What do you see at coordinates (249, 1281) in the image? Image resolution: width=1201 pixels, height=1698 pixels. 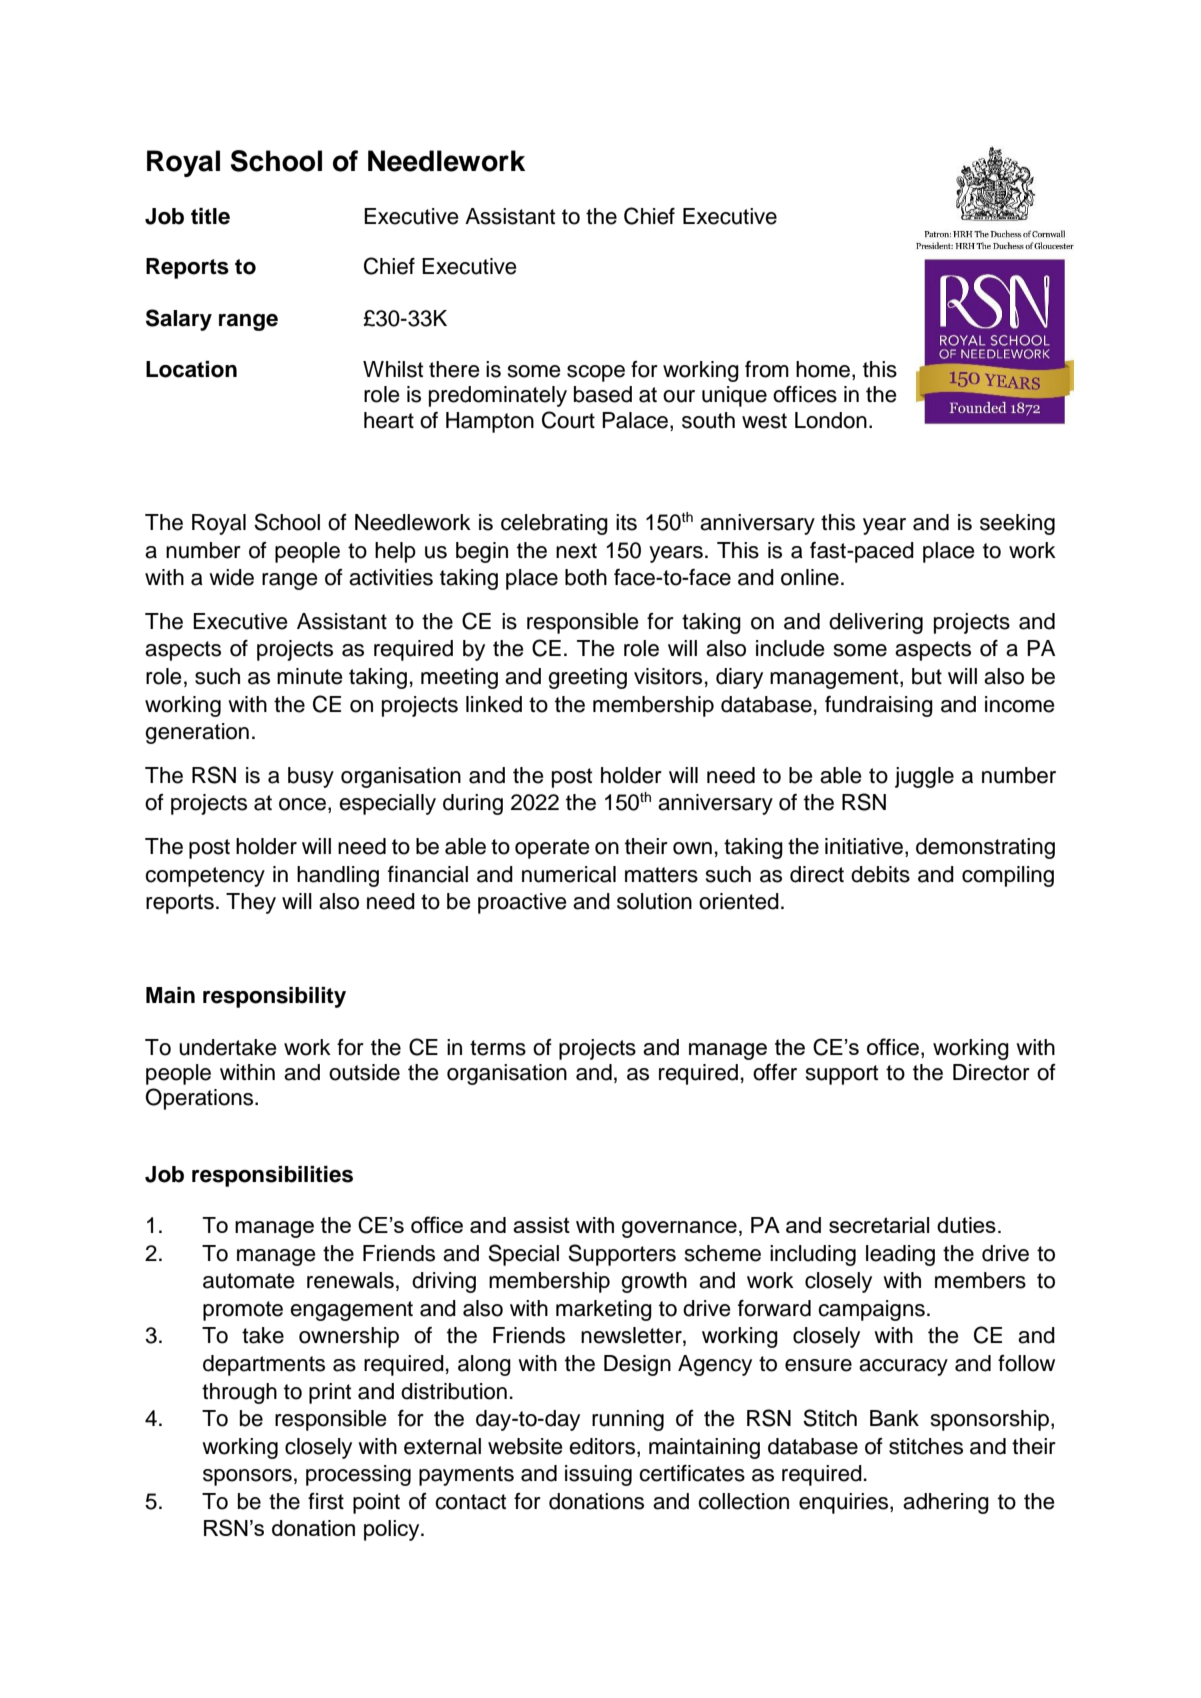 I see `automate` at bounding box center [249, 1281].
